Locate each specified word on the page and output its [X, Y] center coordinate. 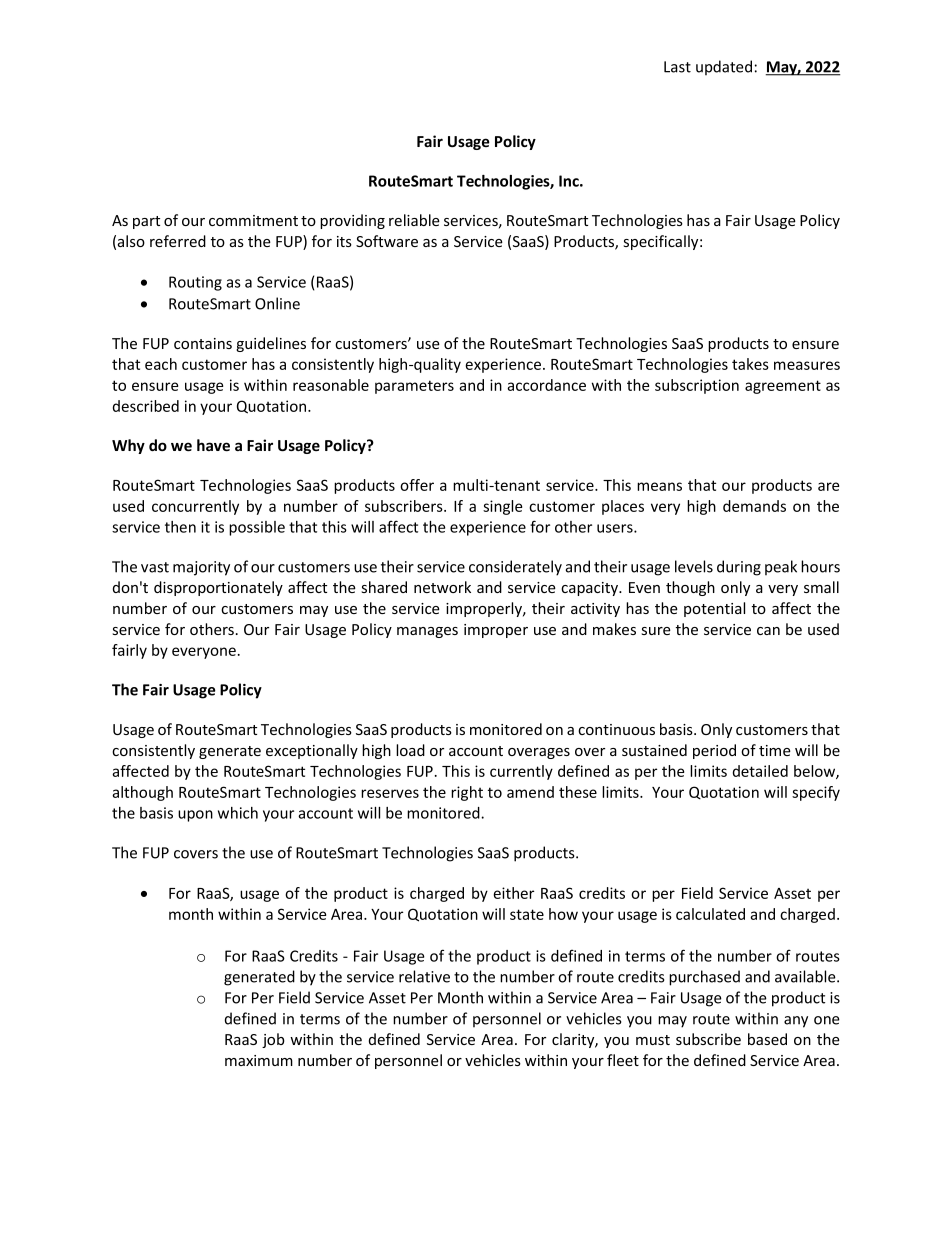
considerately [515, 568]
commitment [253, 220]
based [767, 1039]
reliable [414, 220]
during [739, 568]
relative [424, 976]
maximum [259, 1060]
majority [201, 568]
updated [724, 67]
